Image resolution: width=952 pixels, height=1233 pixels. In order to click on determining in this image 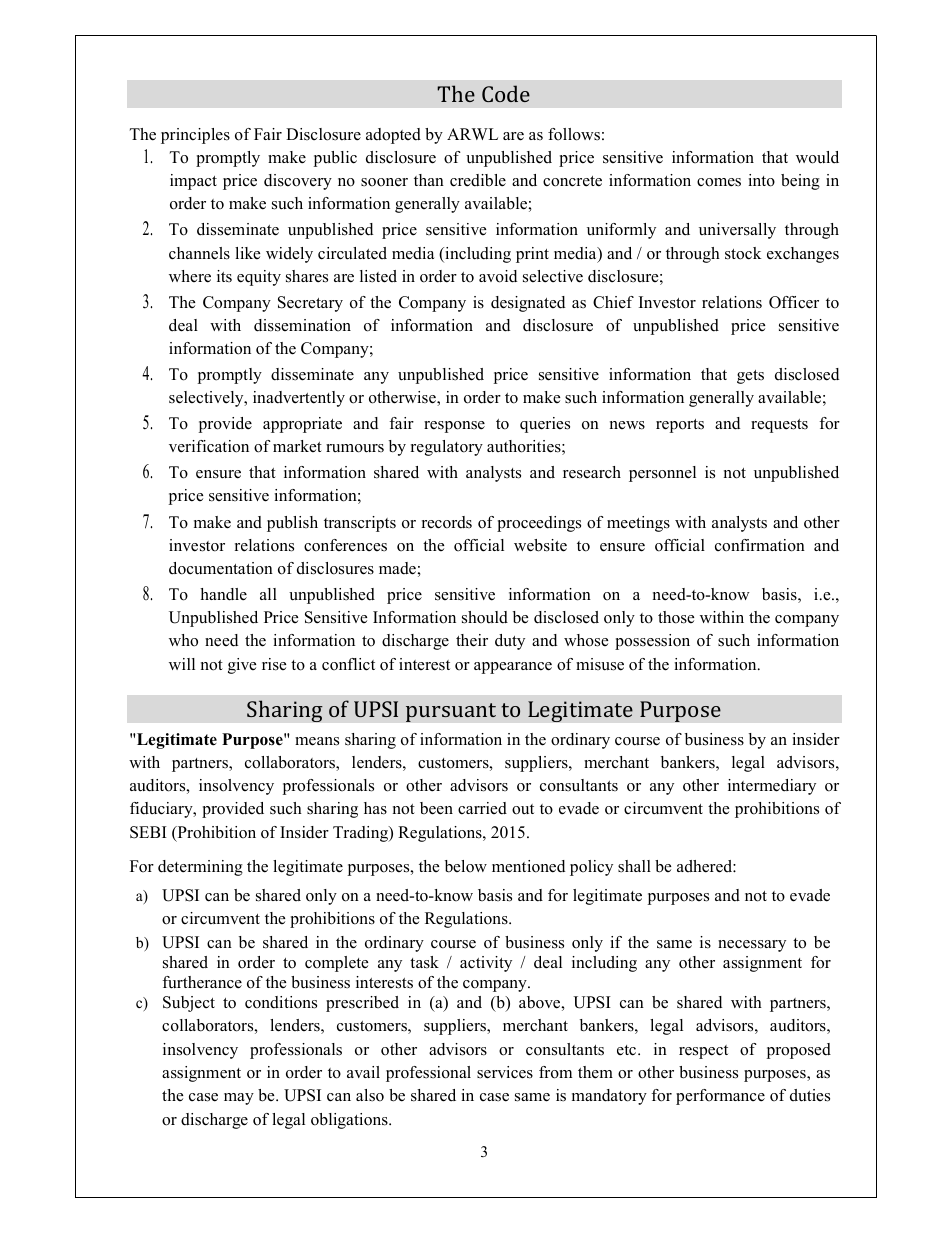, I will do `click(200, 868)`.
